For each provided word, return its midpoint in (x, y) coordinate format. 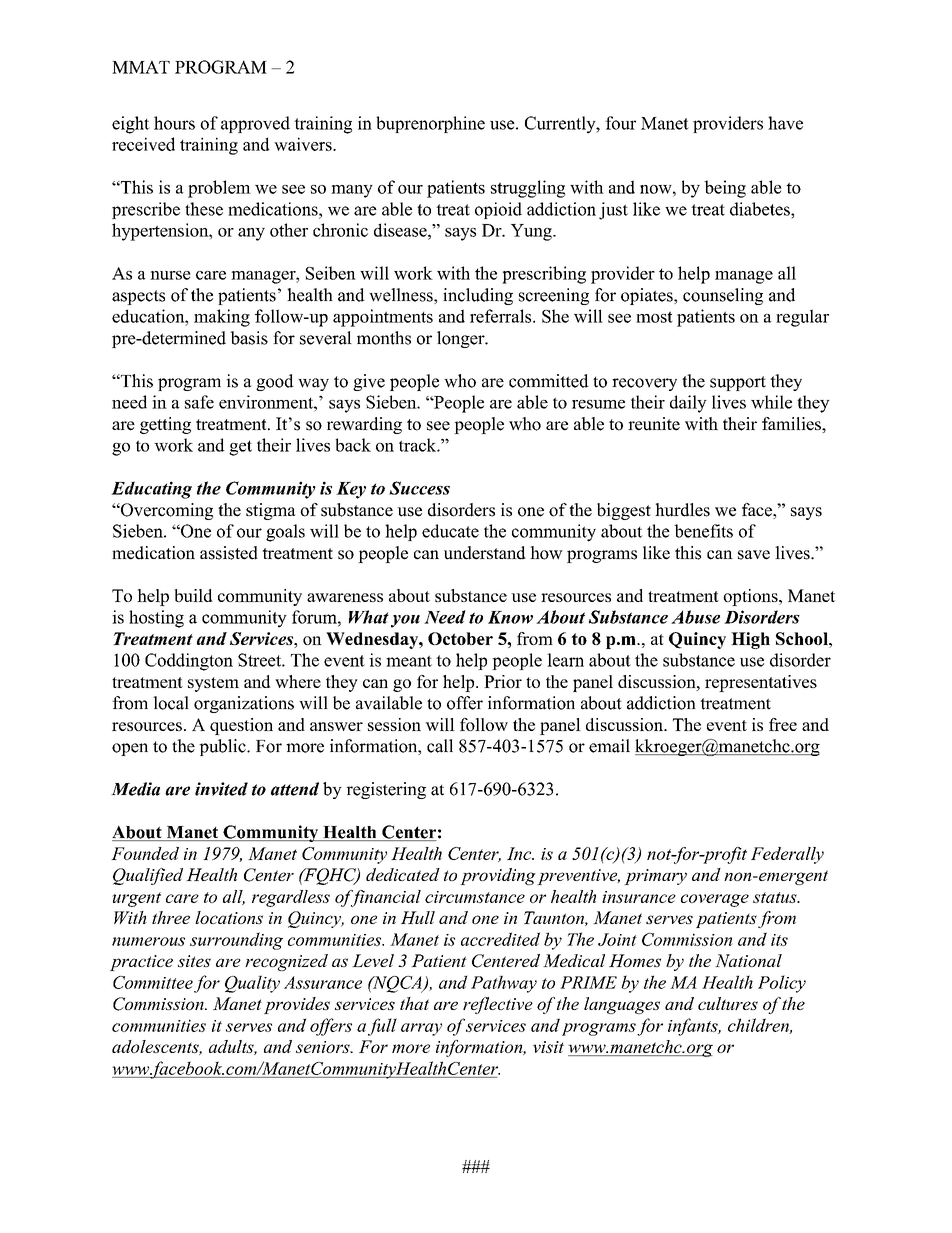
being (725, 189)
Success (419, 488)
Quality (252, 984)
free (783, 724)
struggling (528, 189)
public (223, 747)
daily (688, 404)
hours (174, 123)
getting (165, 425)
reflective (498, 1005)
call (440, 746)
